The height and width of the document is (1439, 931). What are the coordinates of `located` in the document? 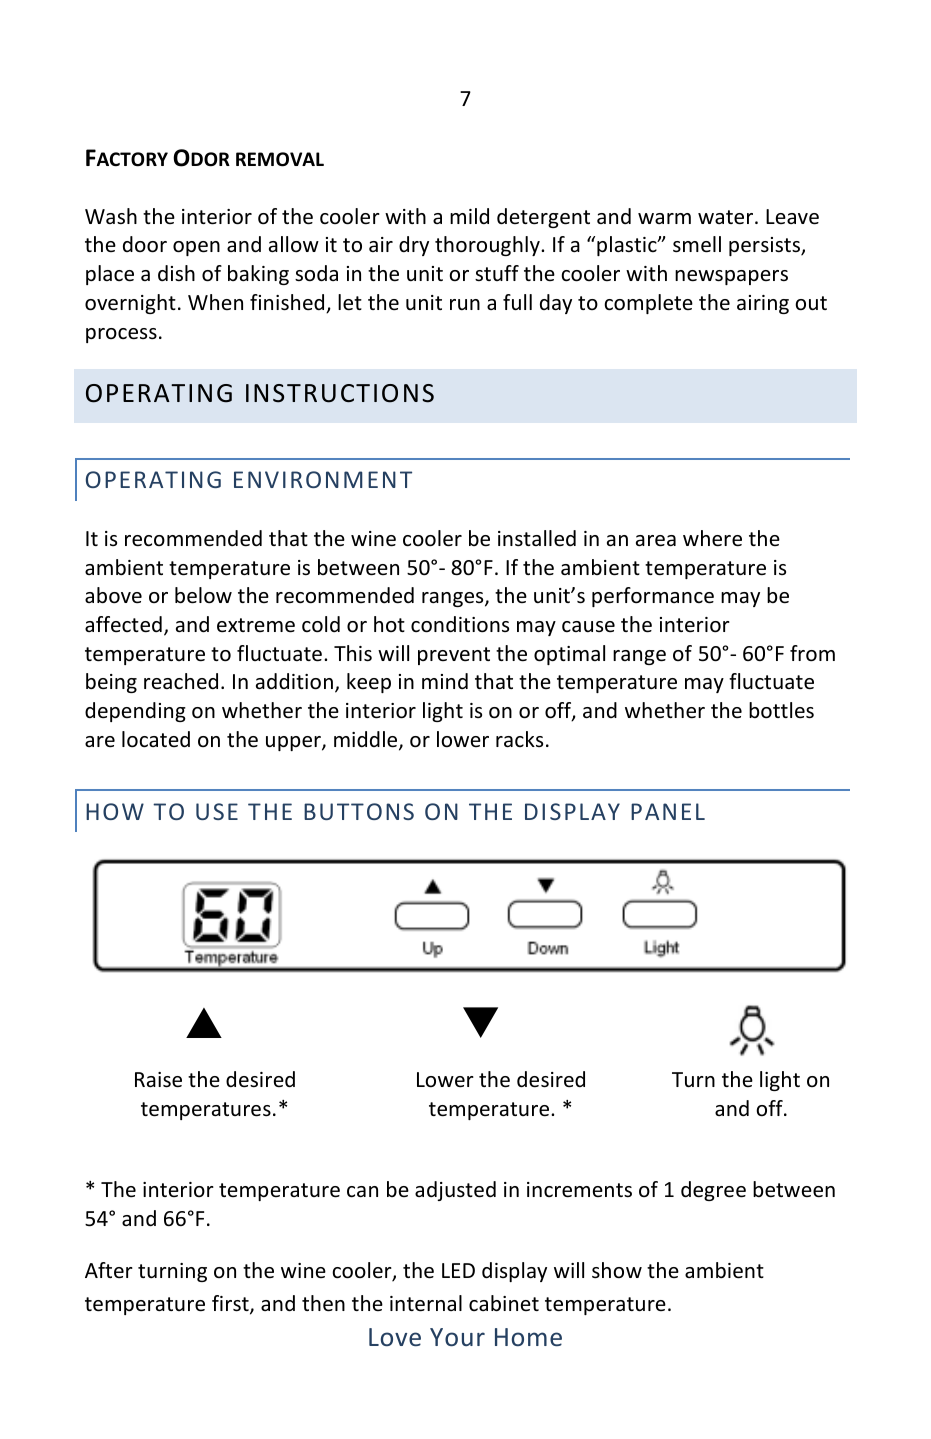 It's located at (156, 739).
